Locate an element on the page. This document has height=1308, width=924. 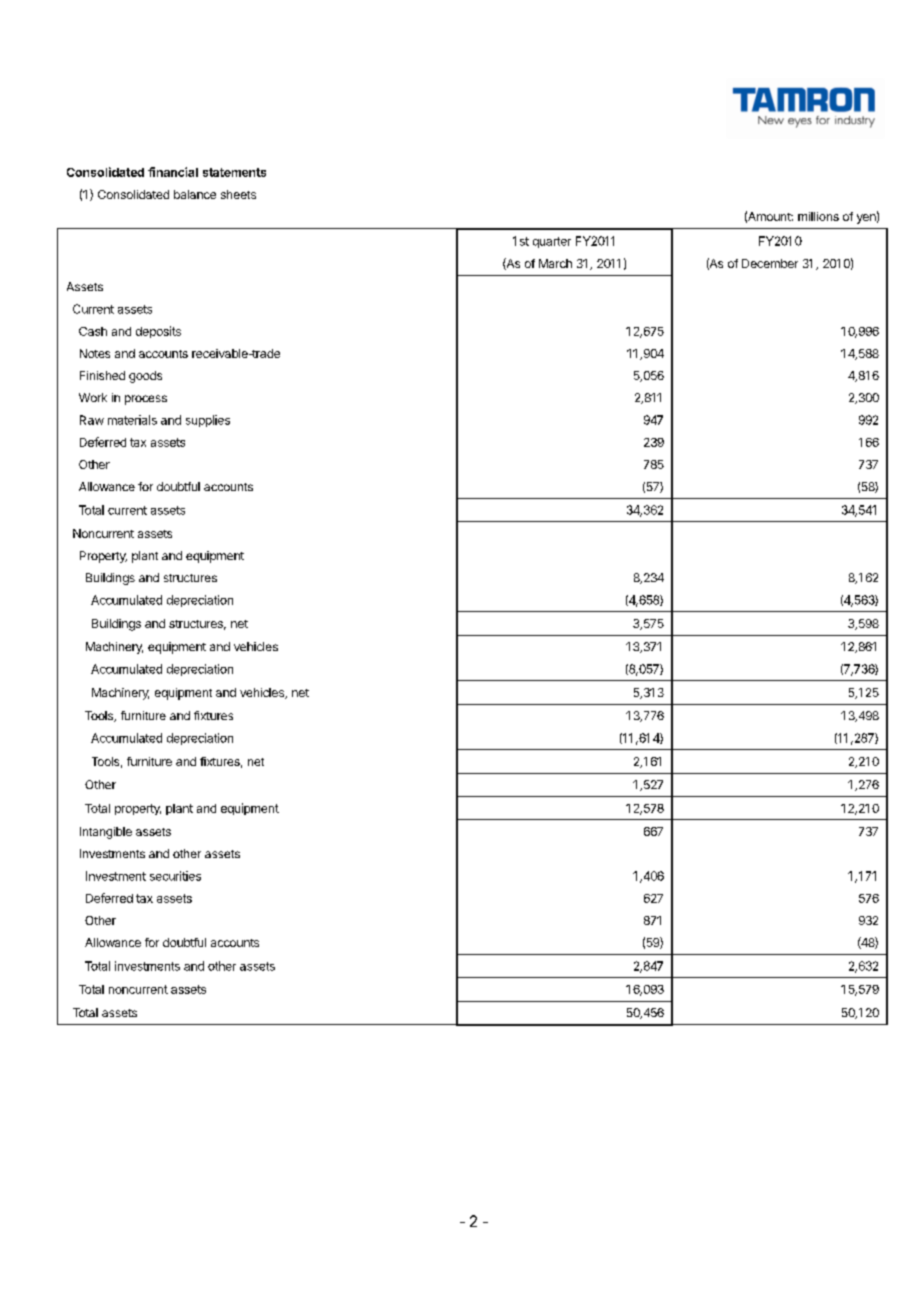
millions is located at coordinates (818, 216).
